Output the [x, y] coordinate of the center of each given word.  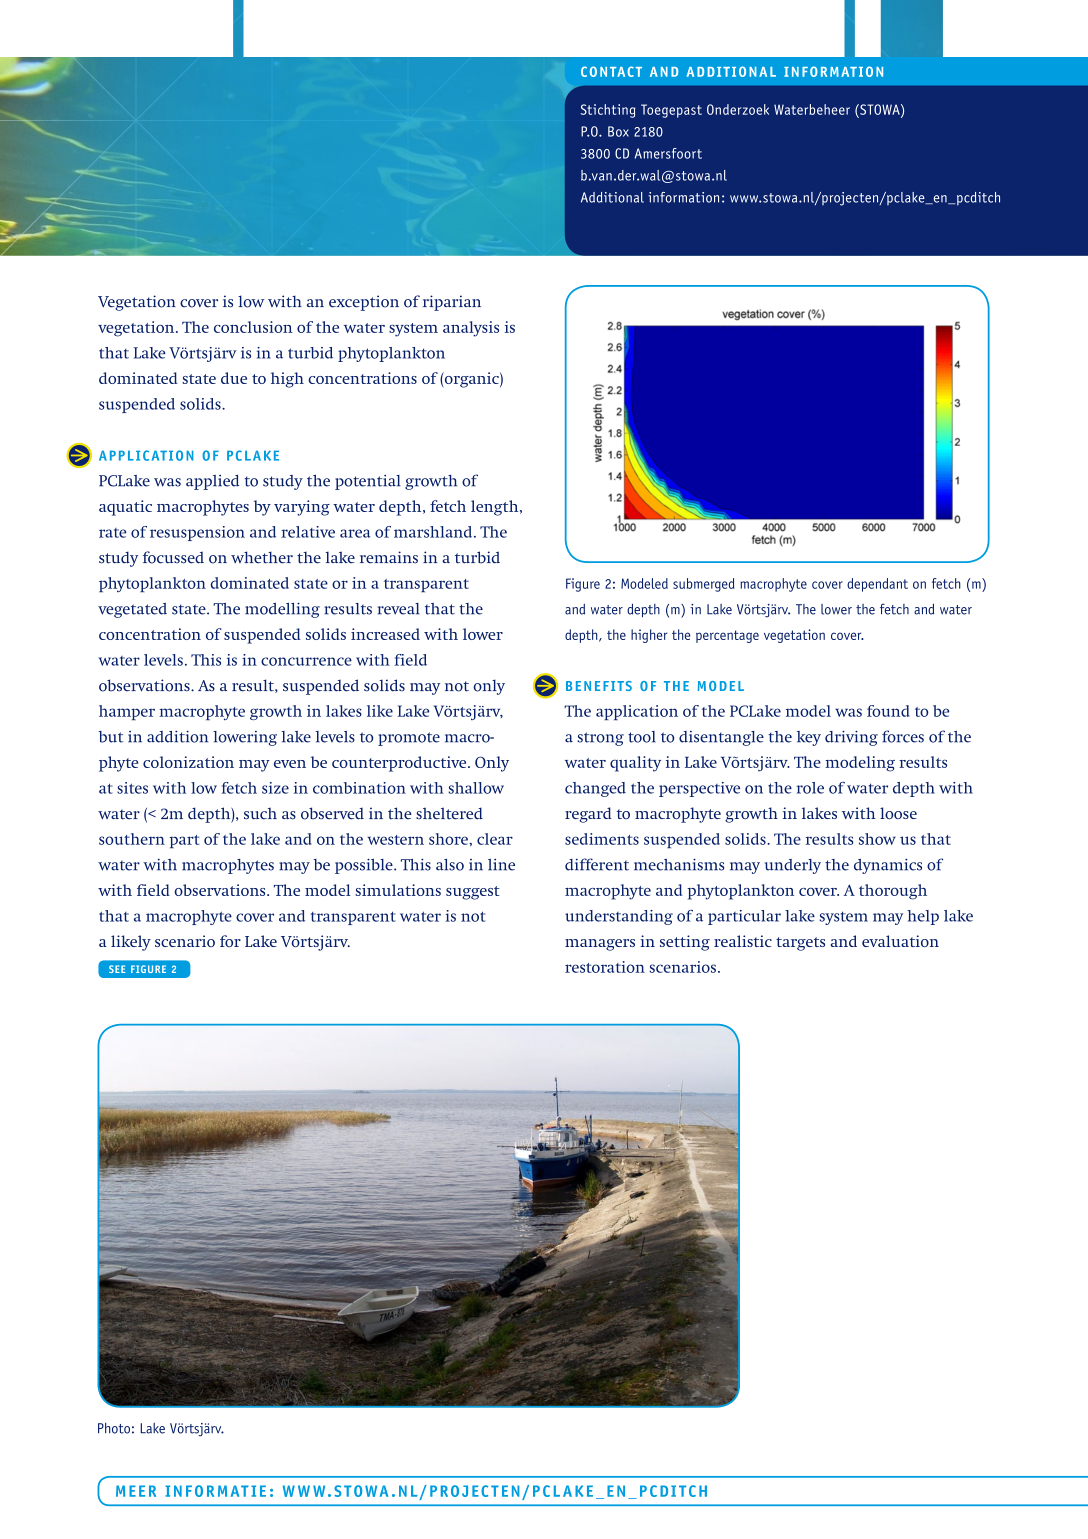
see [117, 969]
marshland [434, 532]
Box [618, 131]
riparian [452, 303]
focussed [173, 557]
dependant [877, 585]
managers [600, 945]
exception [364, 303]
